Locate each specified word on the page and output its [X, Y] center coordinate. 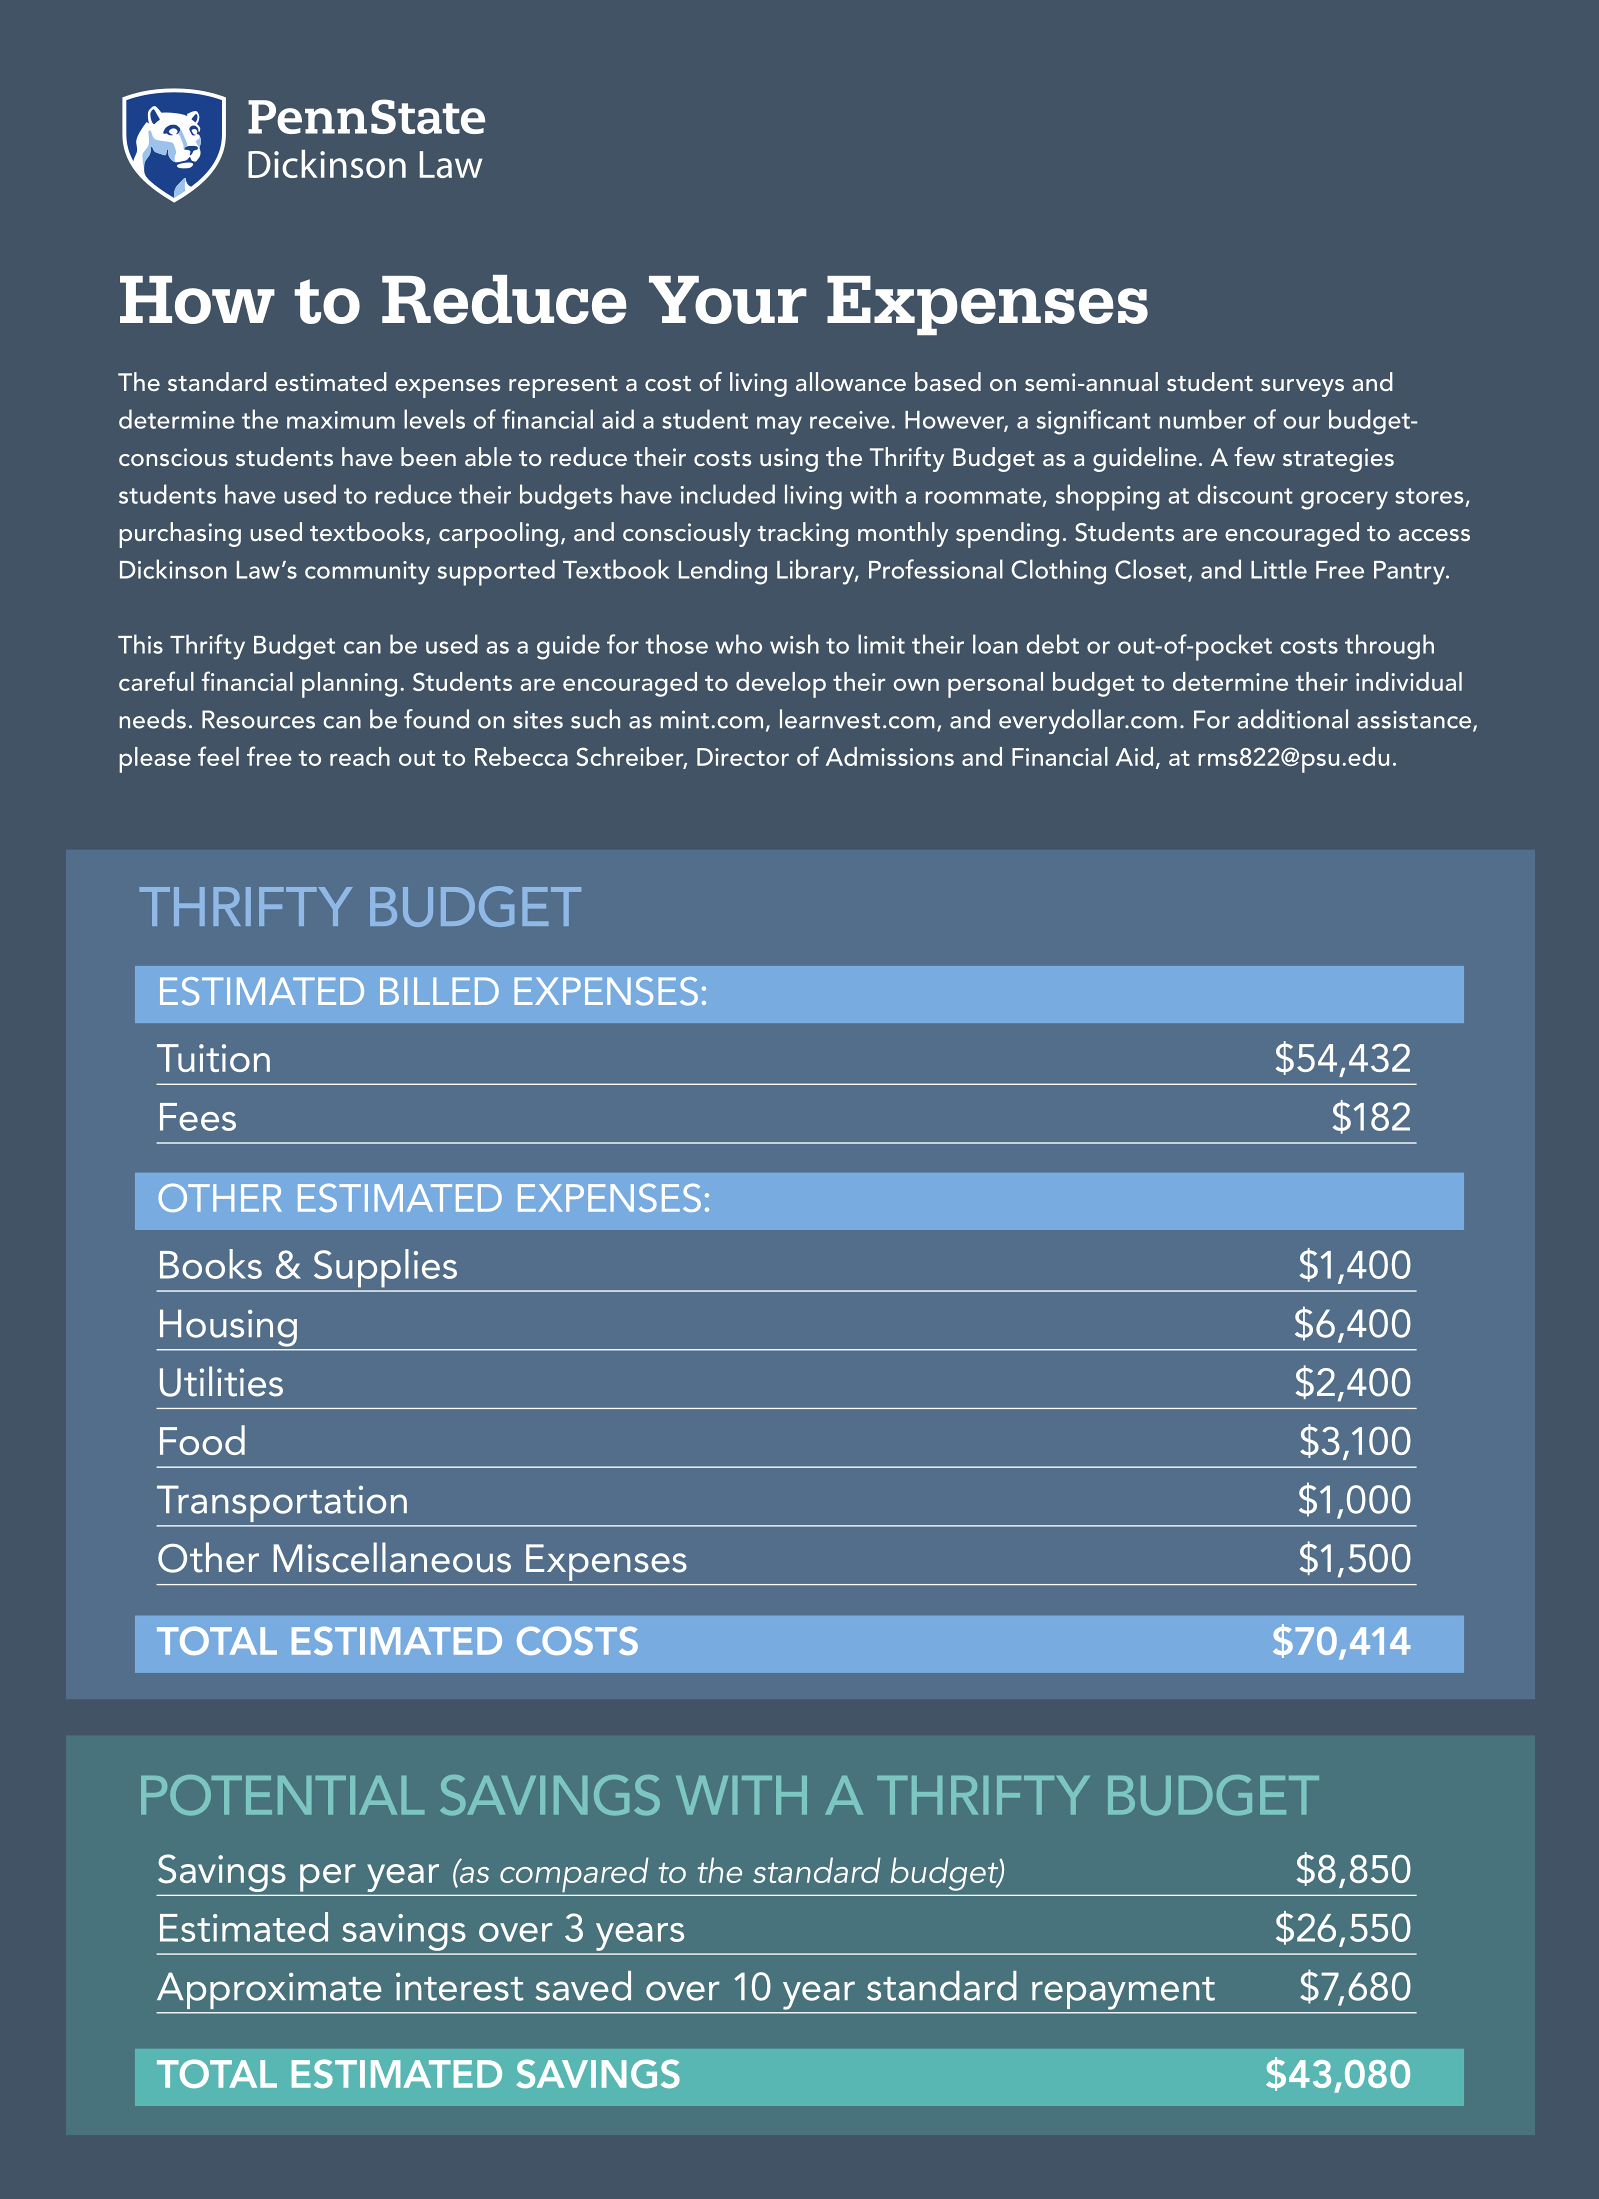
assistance [1415, 721]
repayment [1123, 1993]
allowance [851, 381]
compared [574, 1875]
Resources [258, 719]
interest [459, 1987]
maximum [341, 420]
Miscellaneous [392, 1557]
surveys [1302, 388]
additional [1292, 719]
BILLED [439, 991]
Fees [198, 1117]
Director [743, 757]
